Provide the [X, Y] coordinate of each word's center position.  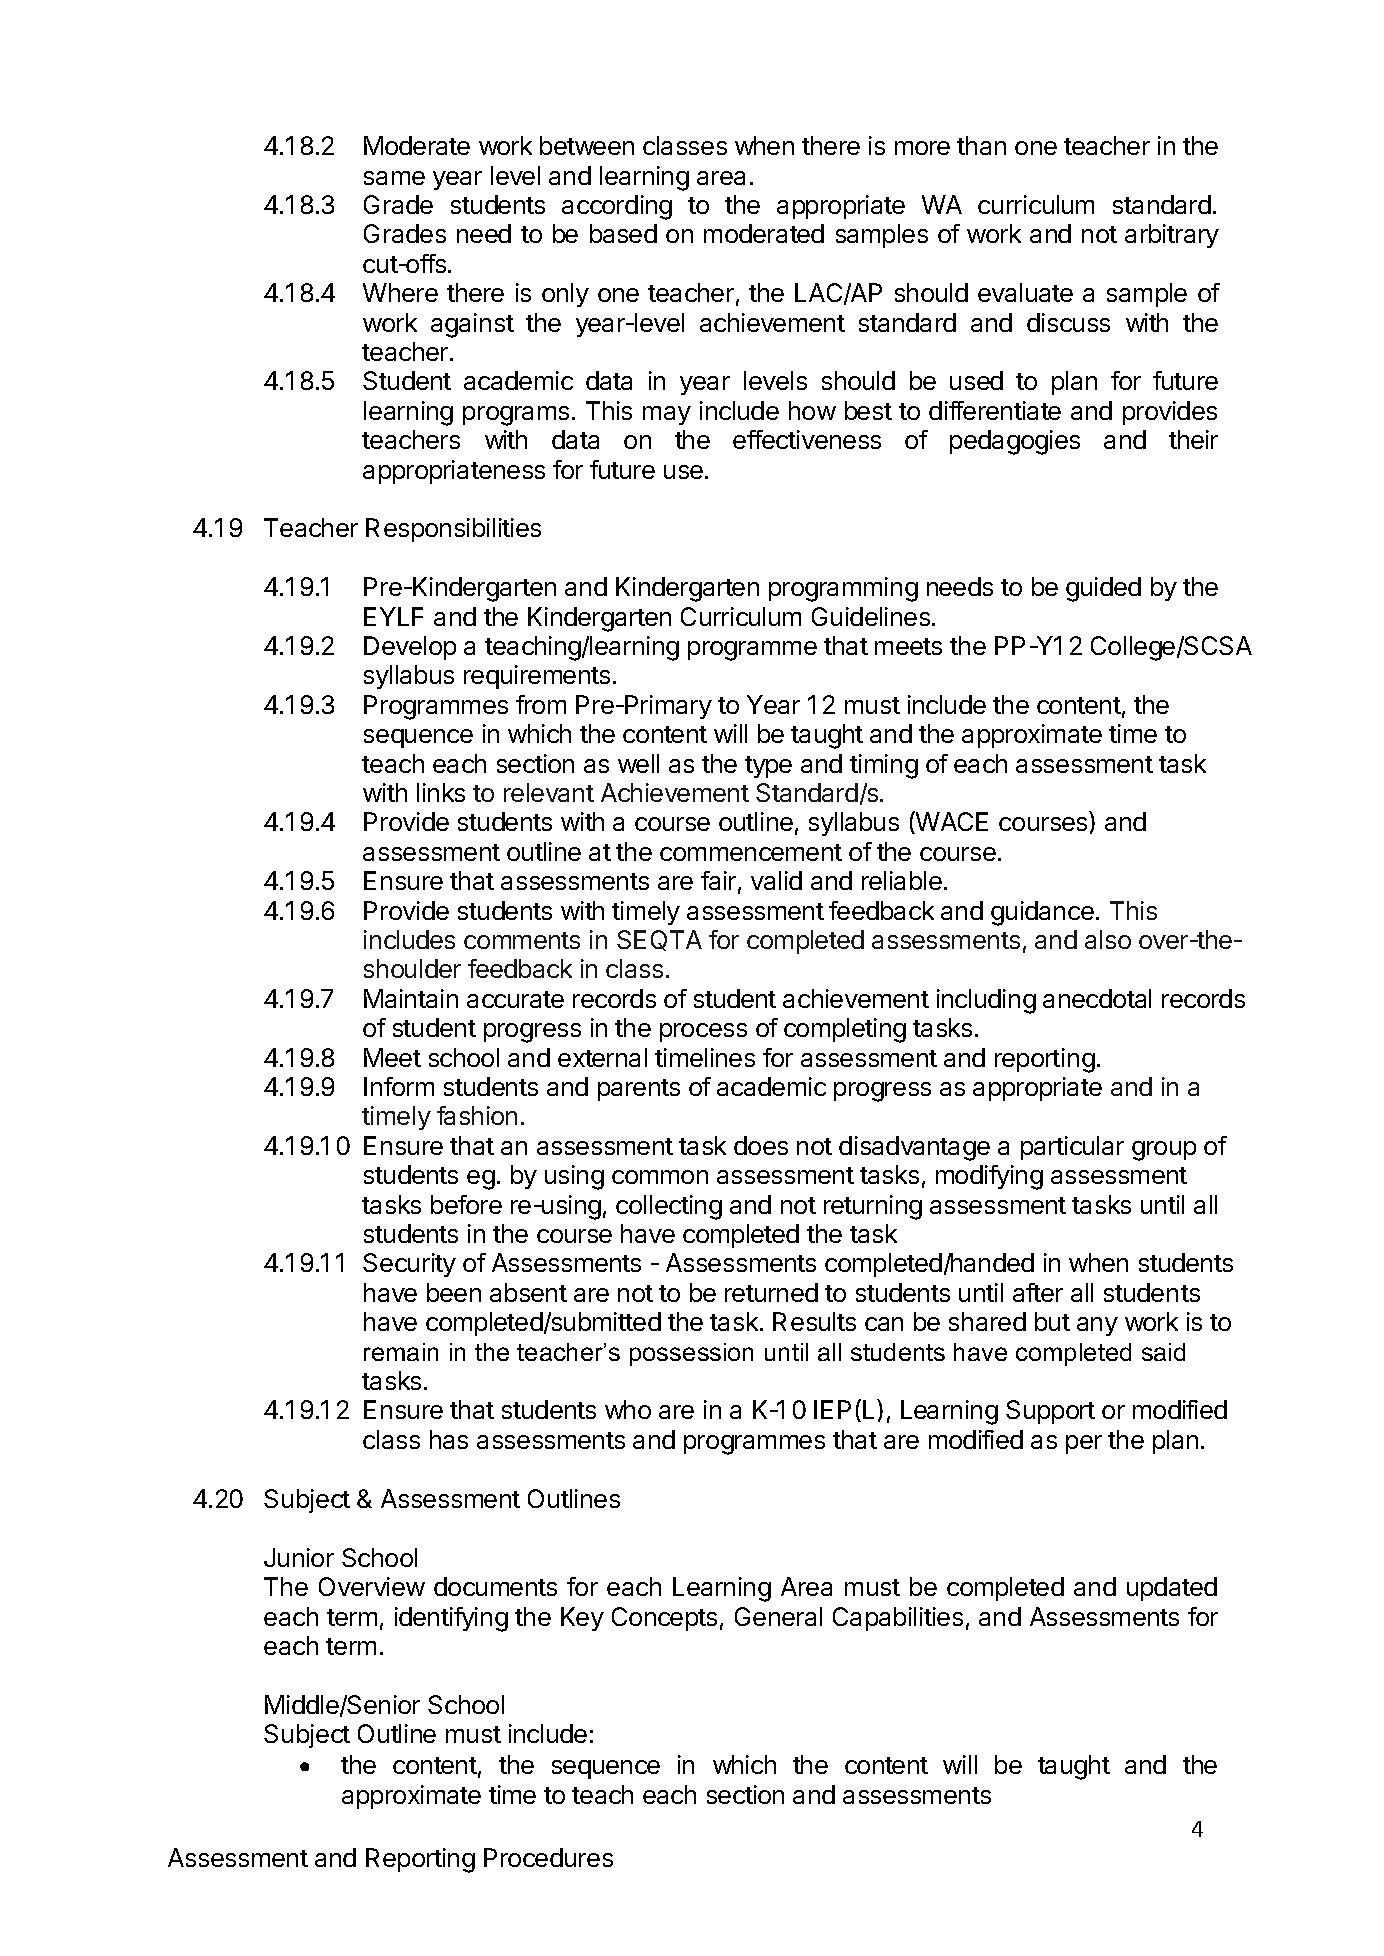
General [778, 1616]
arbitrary [1172, 236]
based [623, 233]
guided [1103, 589]
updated [1172, 1589]
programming [843, 589]
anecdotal [1097, 998]
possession [691, 1354]
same [394, 178]
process [703, 1032]
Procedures [548, 1857]
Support [1050, 1412]
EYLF [393, 616]
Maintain [411, 998]
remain [401, 1352]
